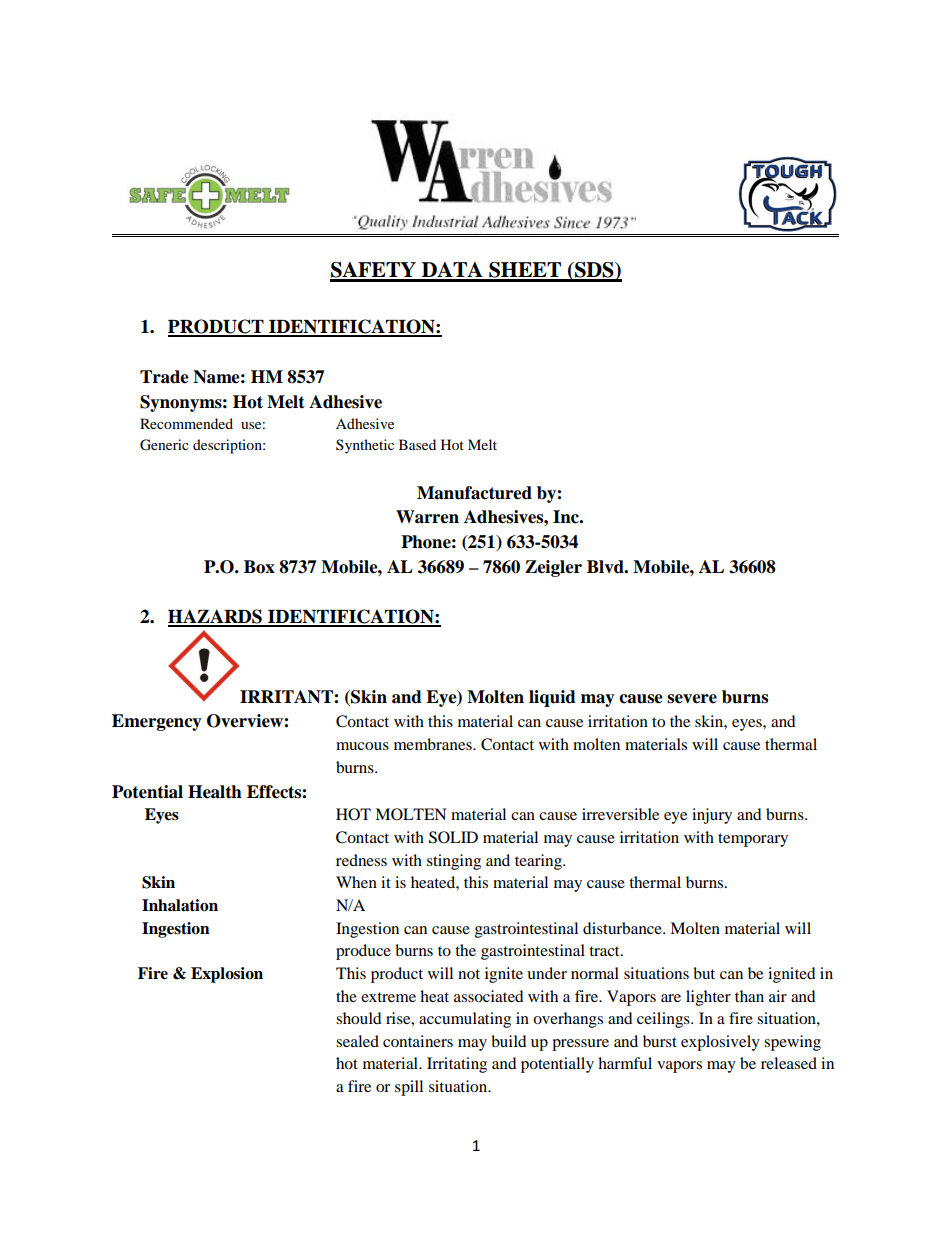  I want to click on Emergency, so click(157, 722).
